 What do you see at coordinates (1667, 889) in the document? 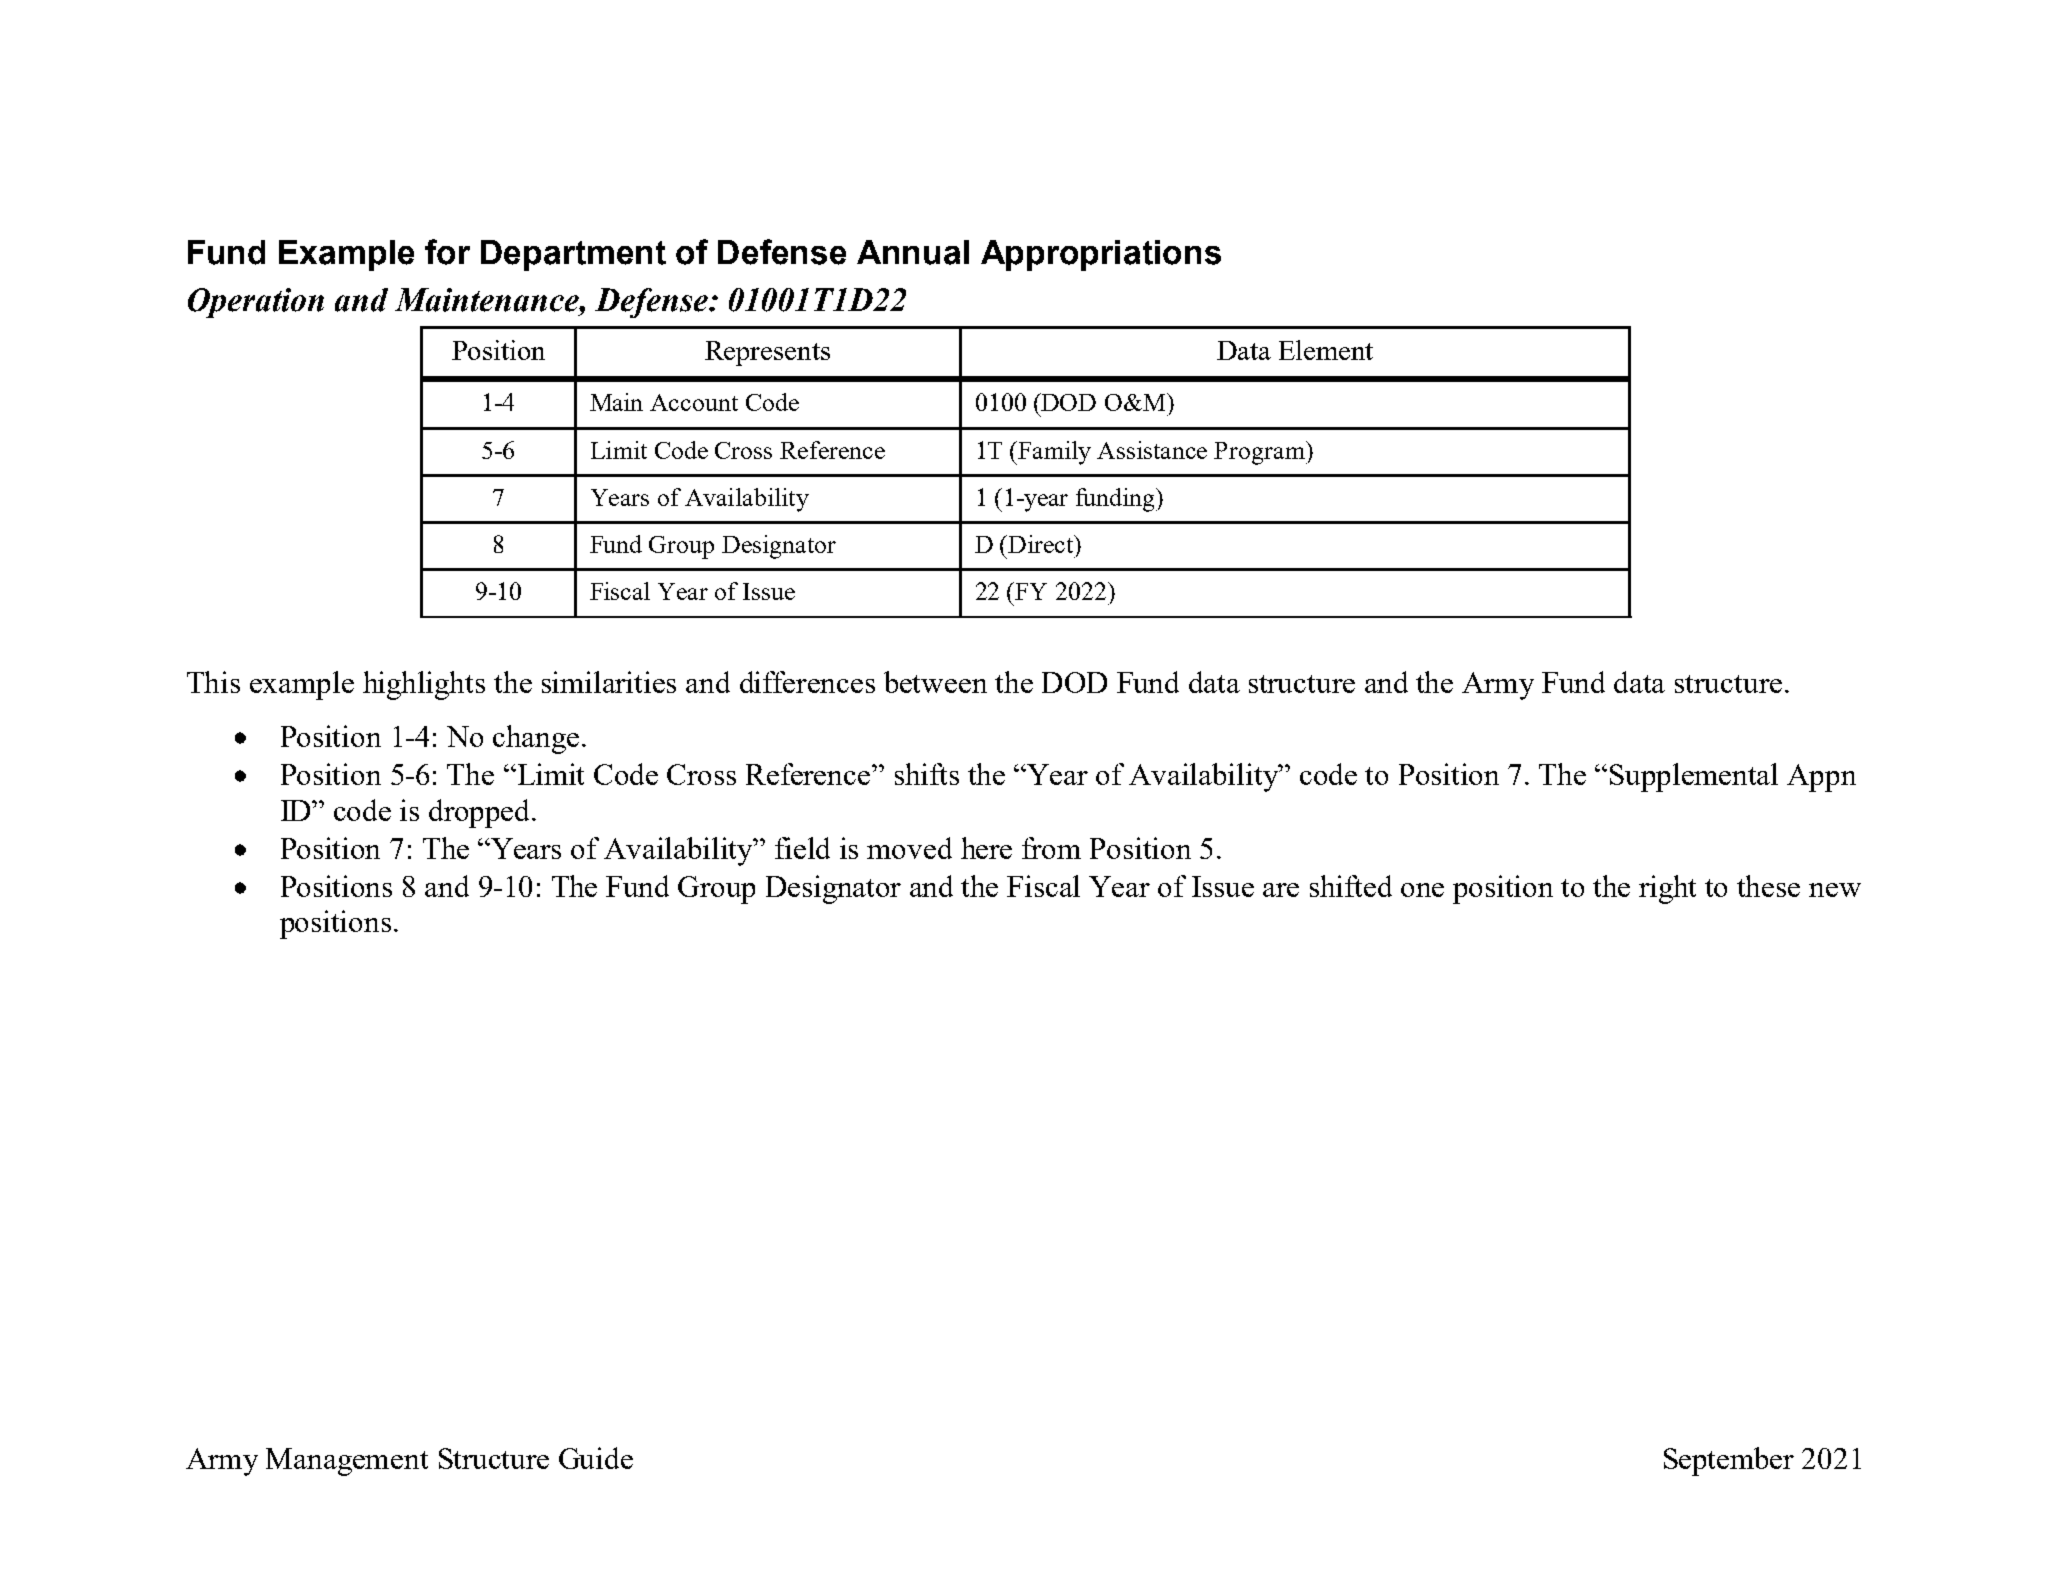
I see `right` at bounding box center [1667, 889].
